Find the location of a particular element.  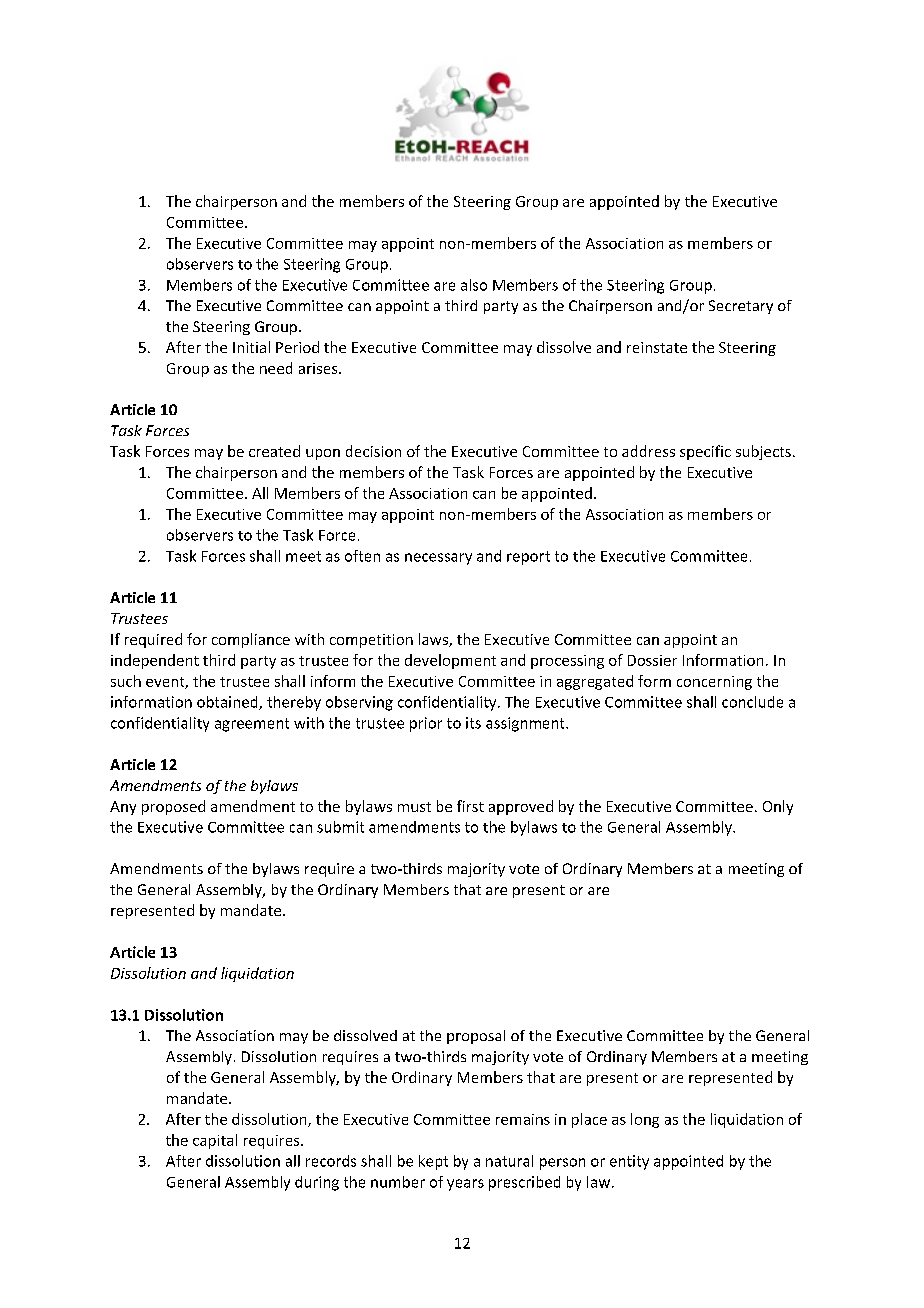

agreement is located at coordinates (252, 725).
